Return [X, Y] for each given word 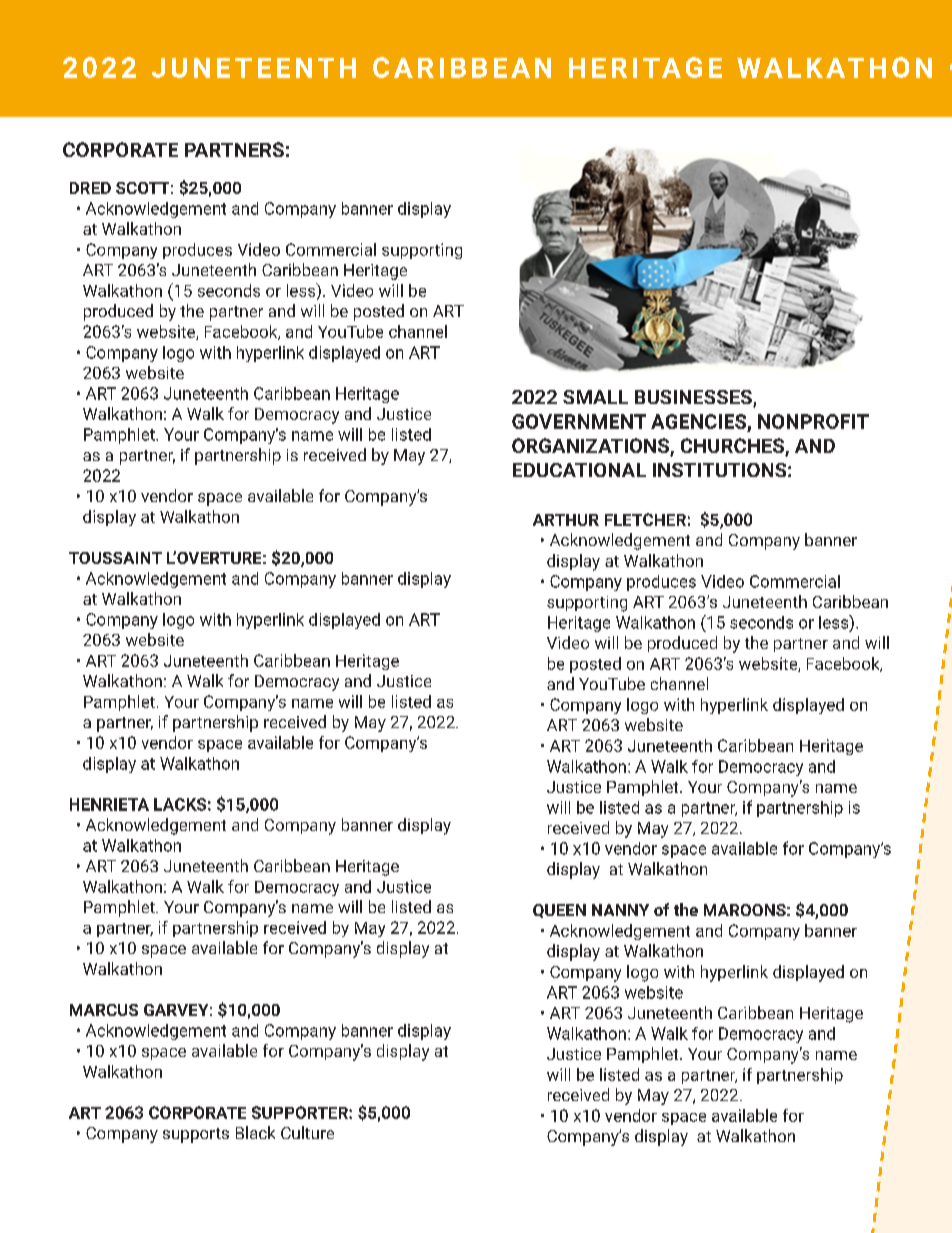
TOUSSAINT [115, 558]
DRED [90, 188]
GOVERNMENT [579, 421]
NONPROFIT [813, 421]
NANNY [620, 910]
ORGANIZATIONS [591, 447]
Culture [307, 1132]
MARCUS [104, 1010]
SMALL [595, 397]
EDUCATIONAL [579, 470]
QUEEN [559, 911]
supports [196, 1135]
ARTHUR [566, 520]
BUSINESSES [694, 398]
